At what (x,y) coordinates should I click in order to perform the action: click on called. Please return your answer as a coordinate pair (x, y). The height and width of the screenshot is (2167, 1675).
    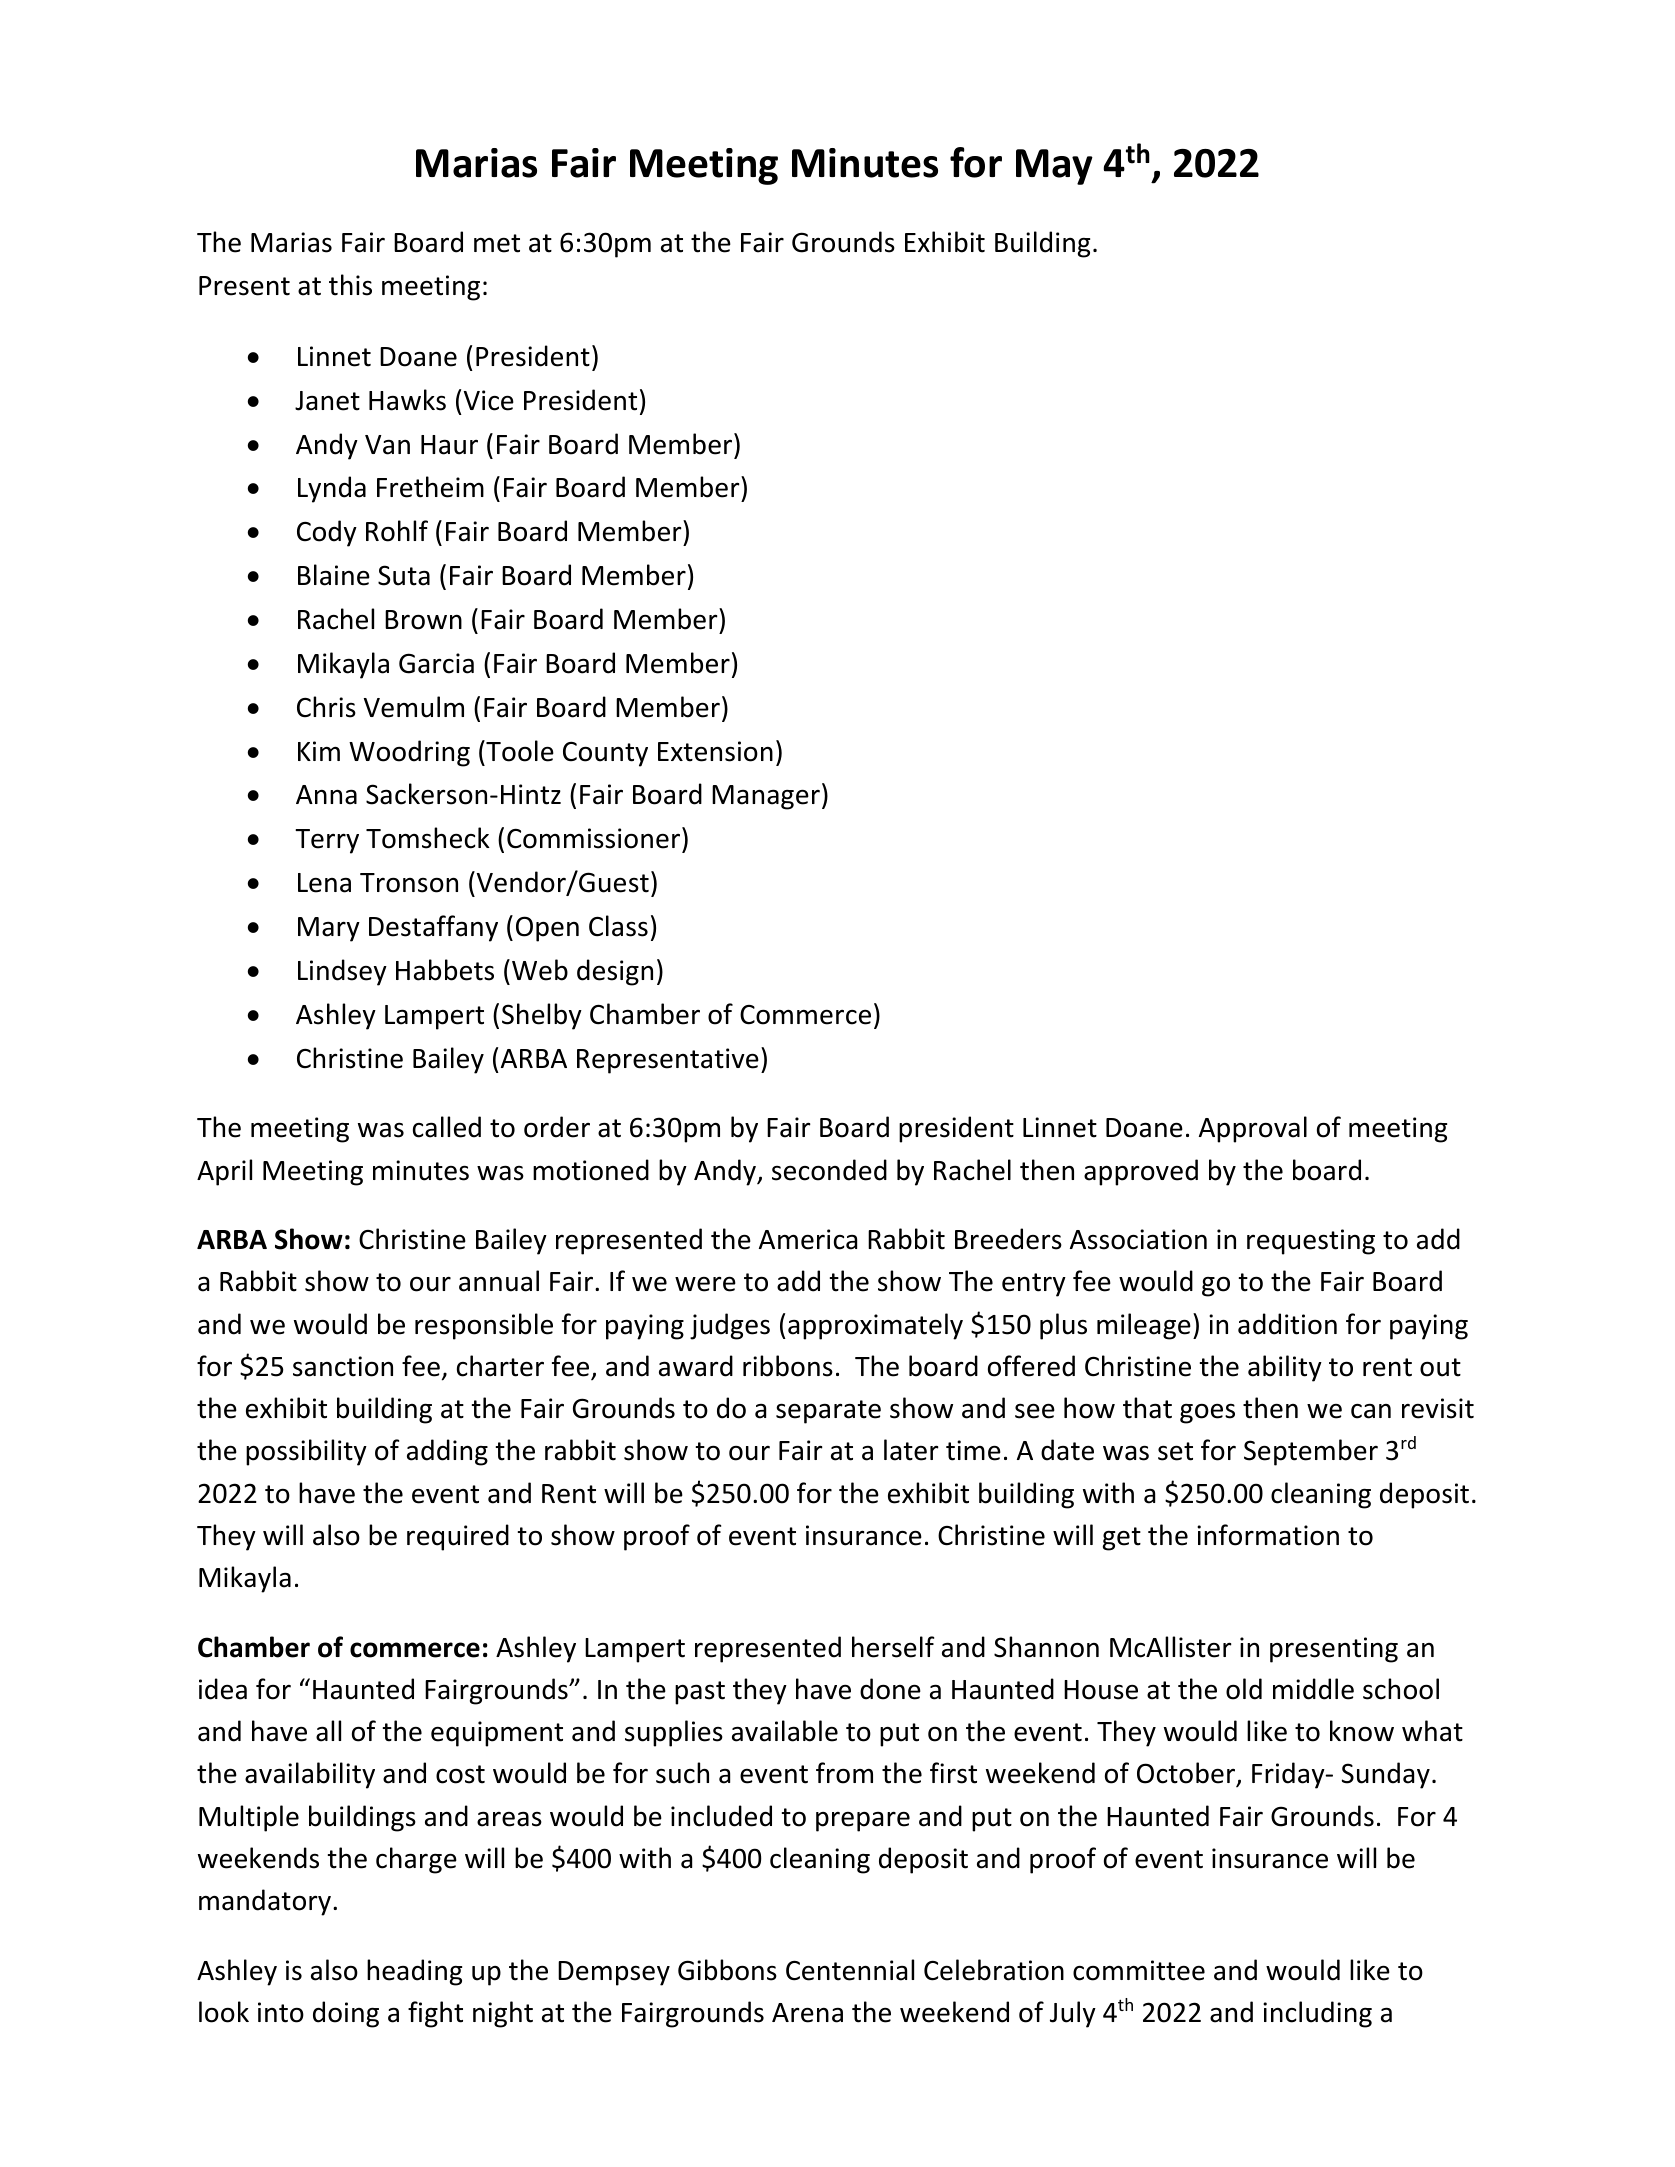
    Looking at the image, I should click on (447, 1127).
